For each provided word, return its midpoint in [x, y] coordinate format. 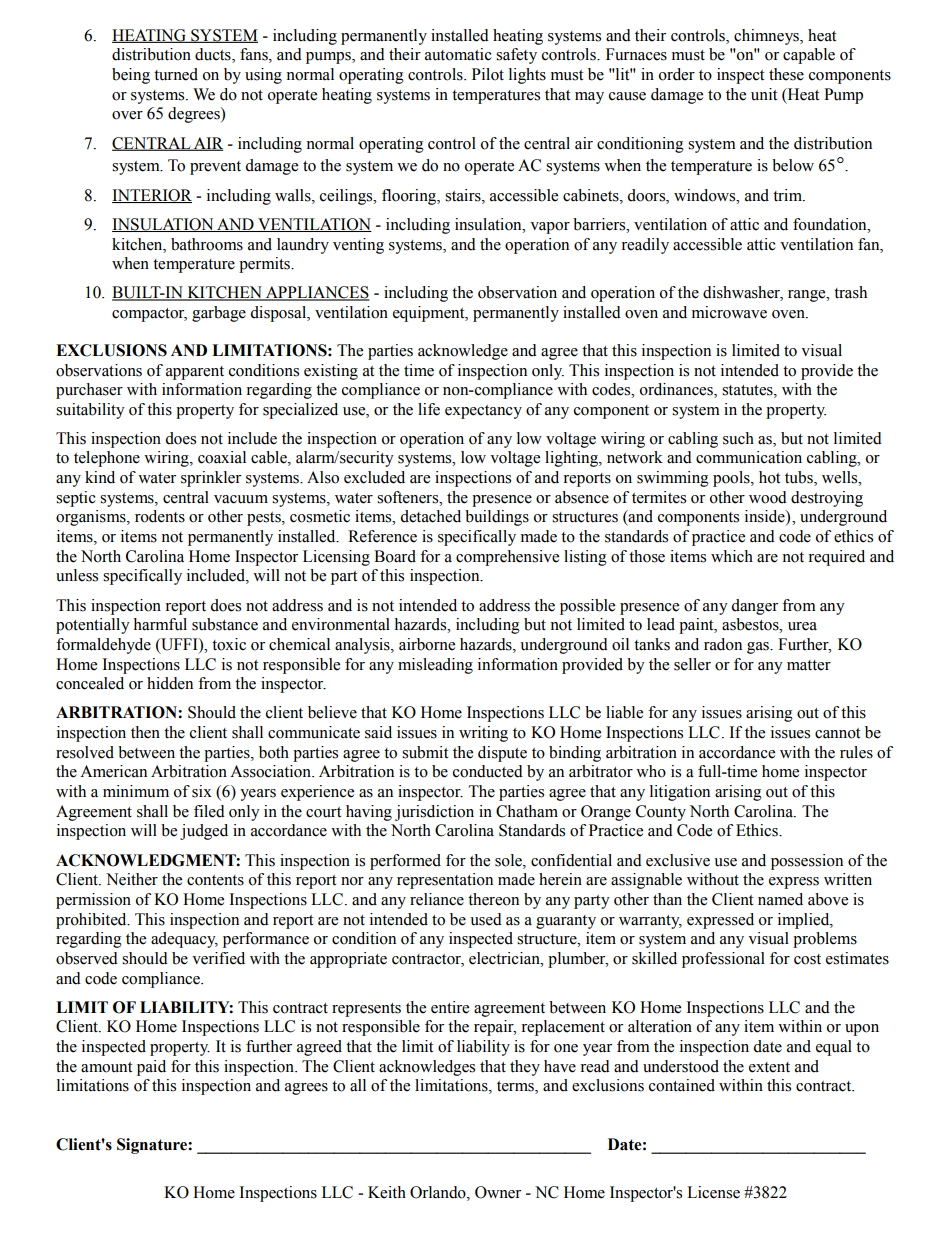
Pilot [488, 74]
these [786, 74]
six [202, 791]
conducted [488, 771]
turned [176, 74]
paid [151, 1068]
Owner [498, 1192]
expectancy [483, 412]
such [738, 438]
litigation [680, 793]
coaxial [222, 457]
